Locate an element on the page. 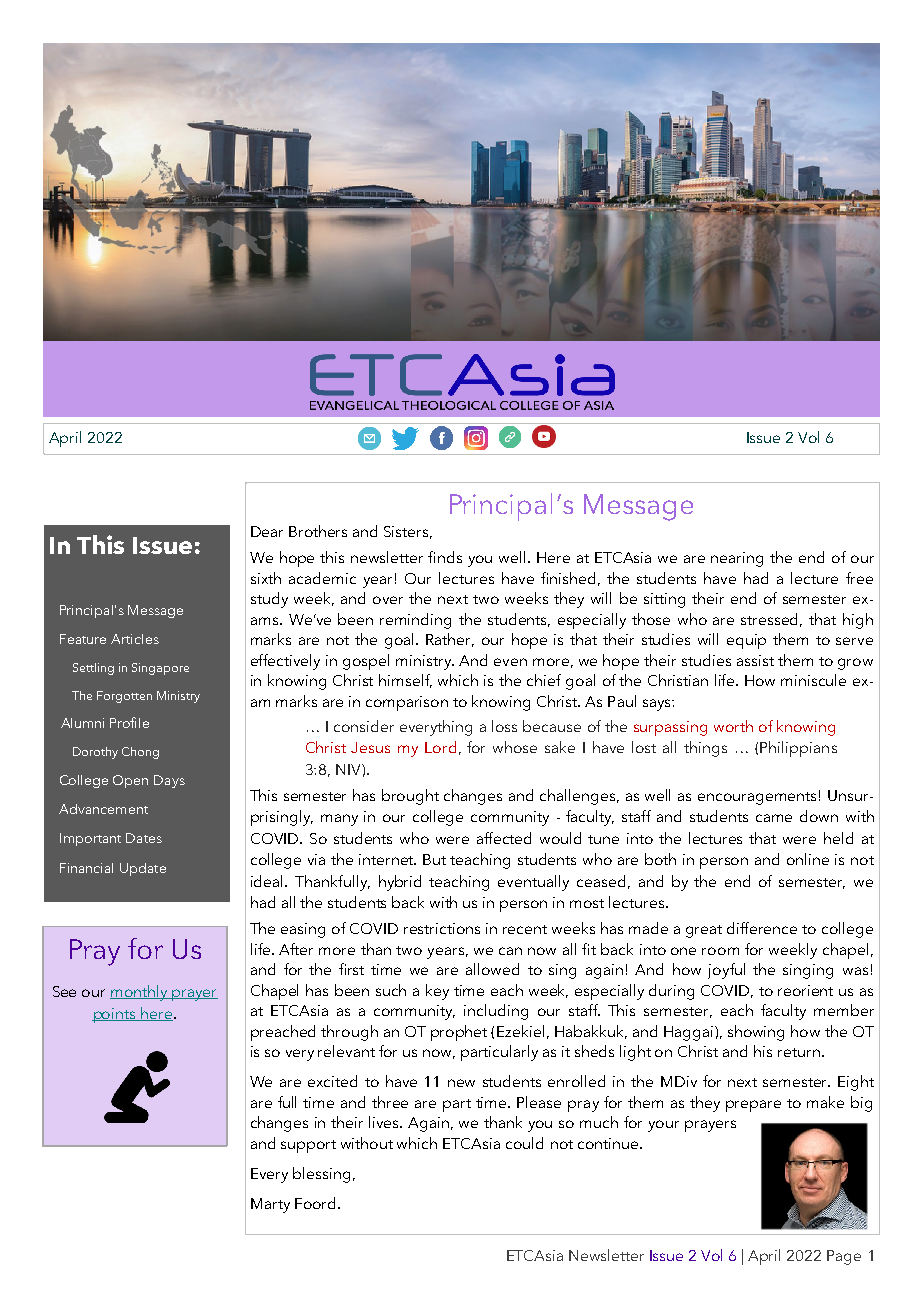 The height and width of the document is (1308, 924). monthly is located at coordinates (140, 993).
